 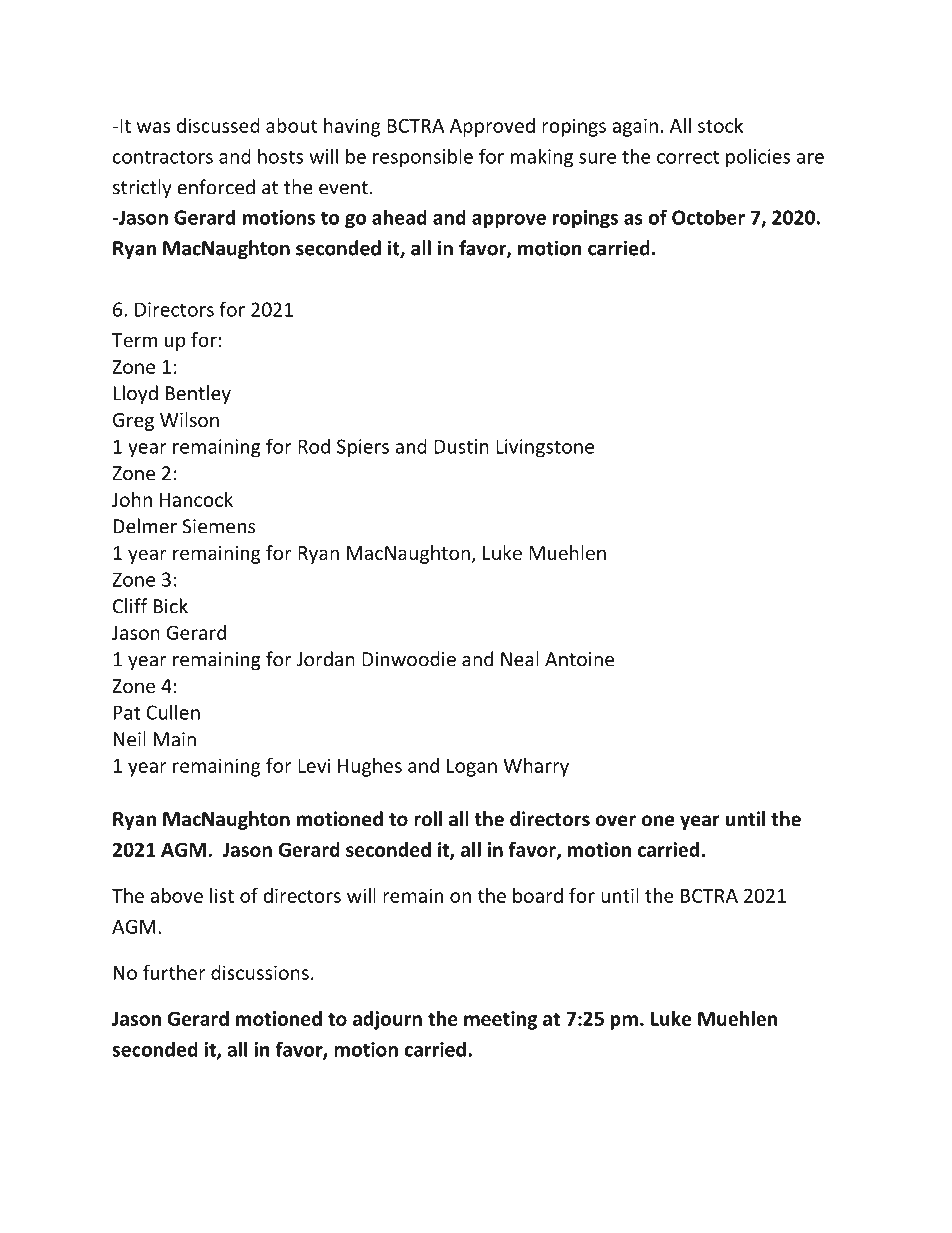 I want to click on further, so click(x=174, y=972).
